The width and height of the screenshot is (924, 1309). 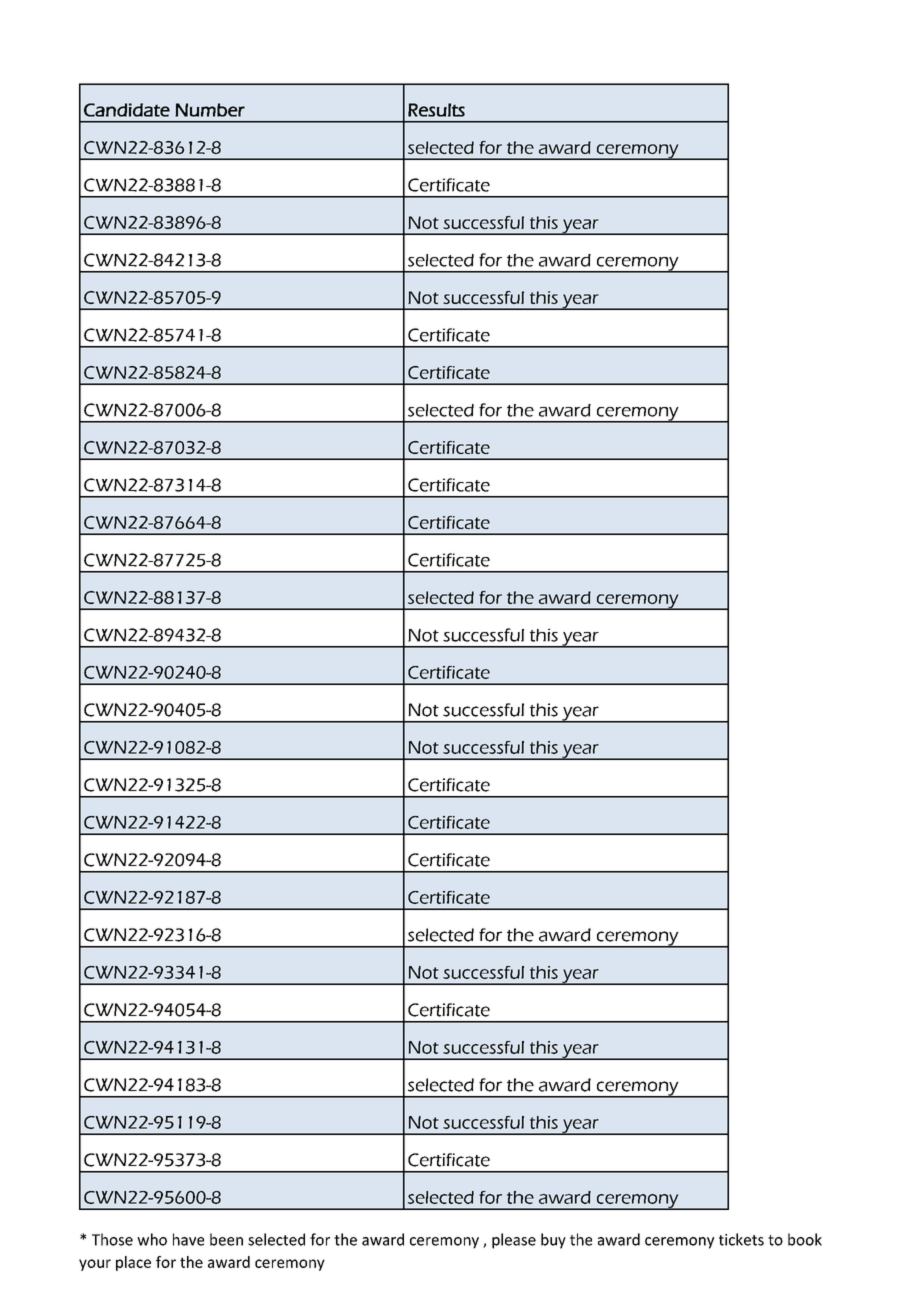 I want to click on Number, so click(x=210, y=110).
